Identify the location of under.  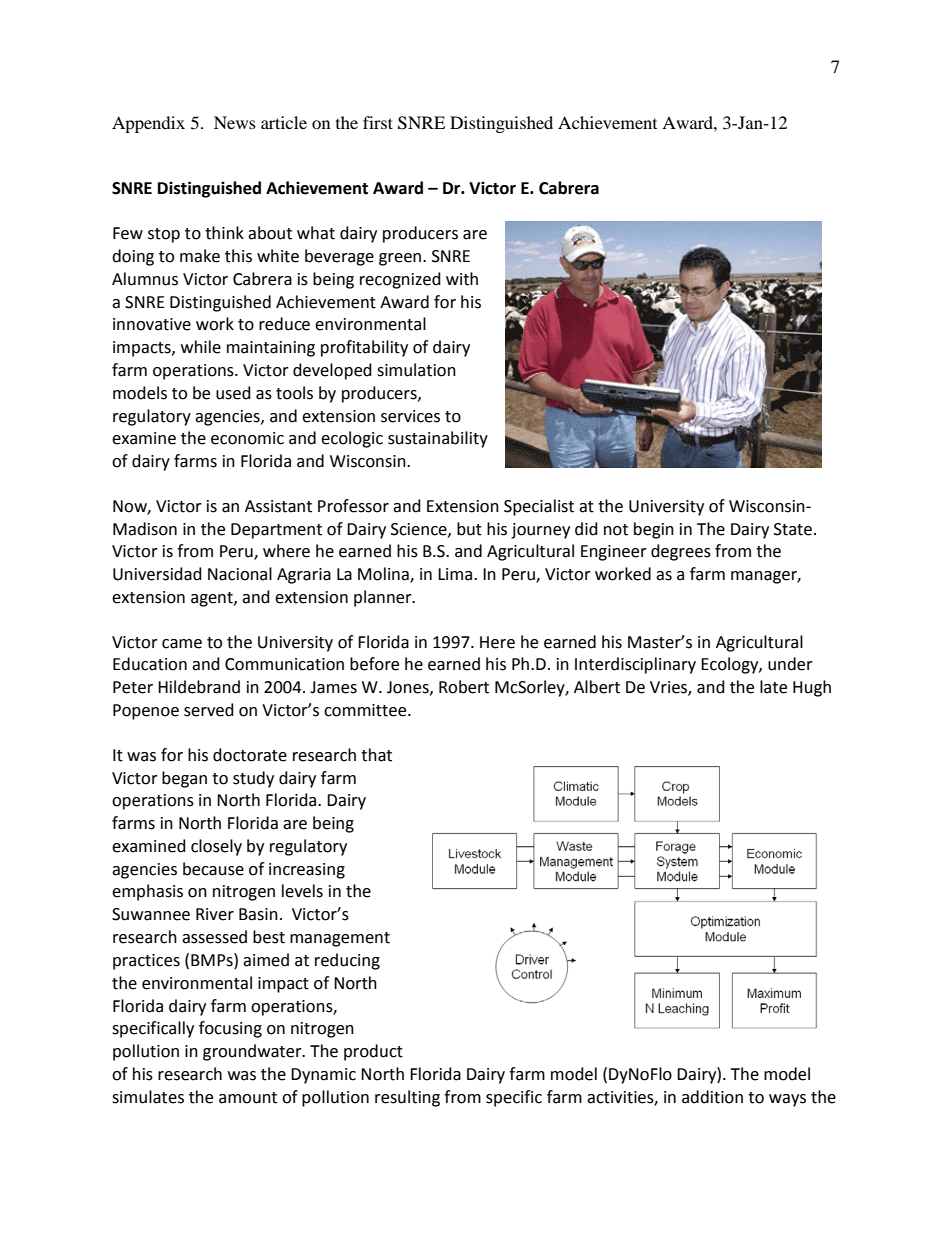
(790, 664).
